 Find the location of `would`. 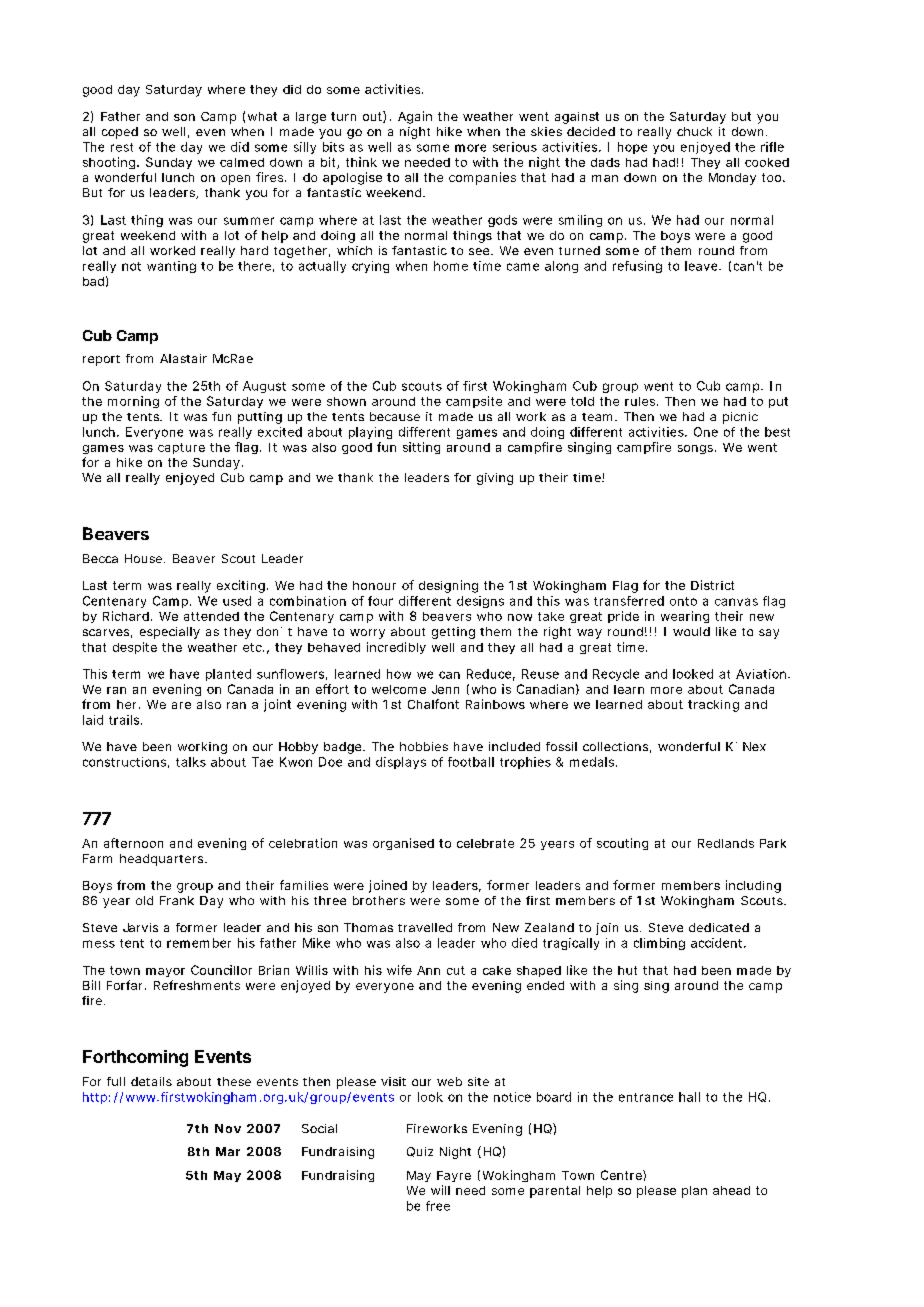

would is located at coordinates (691, 631).
